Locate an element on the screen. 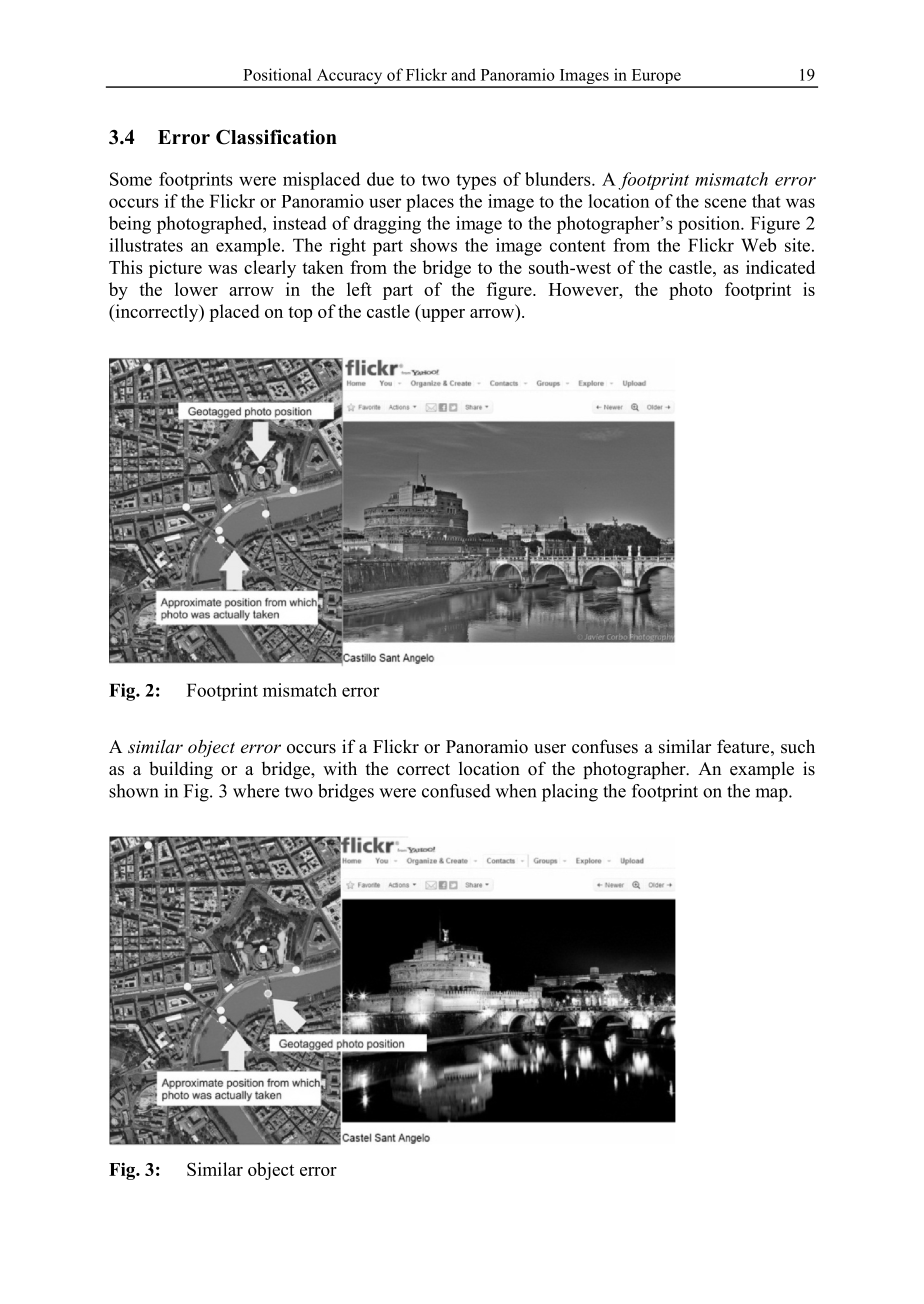 The image size is (924, 1304). Web is located at coordinates (758, 245).
